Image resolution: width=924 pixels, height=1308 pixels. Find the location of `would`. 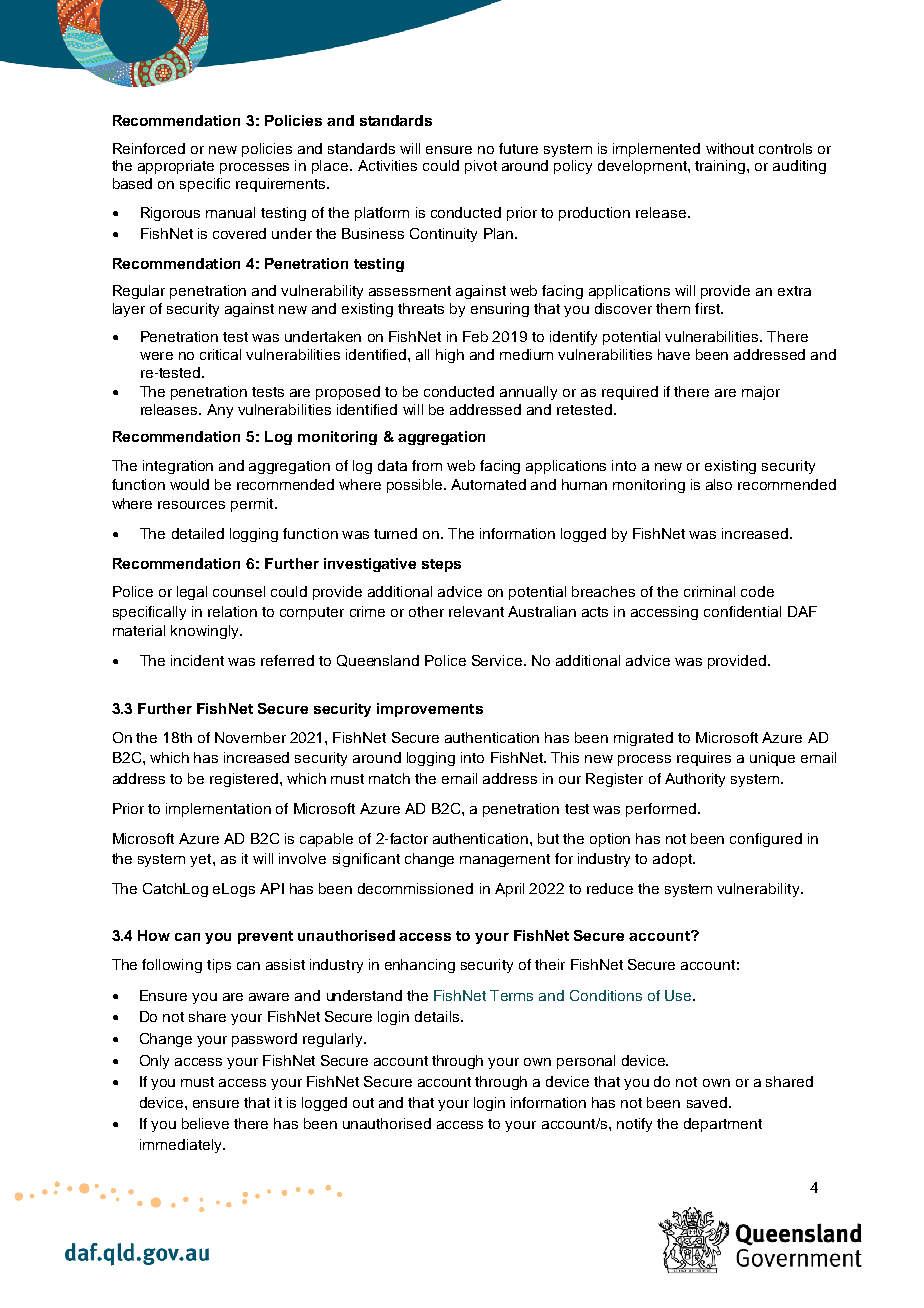

would is located at coordinates (189, 484).
